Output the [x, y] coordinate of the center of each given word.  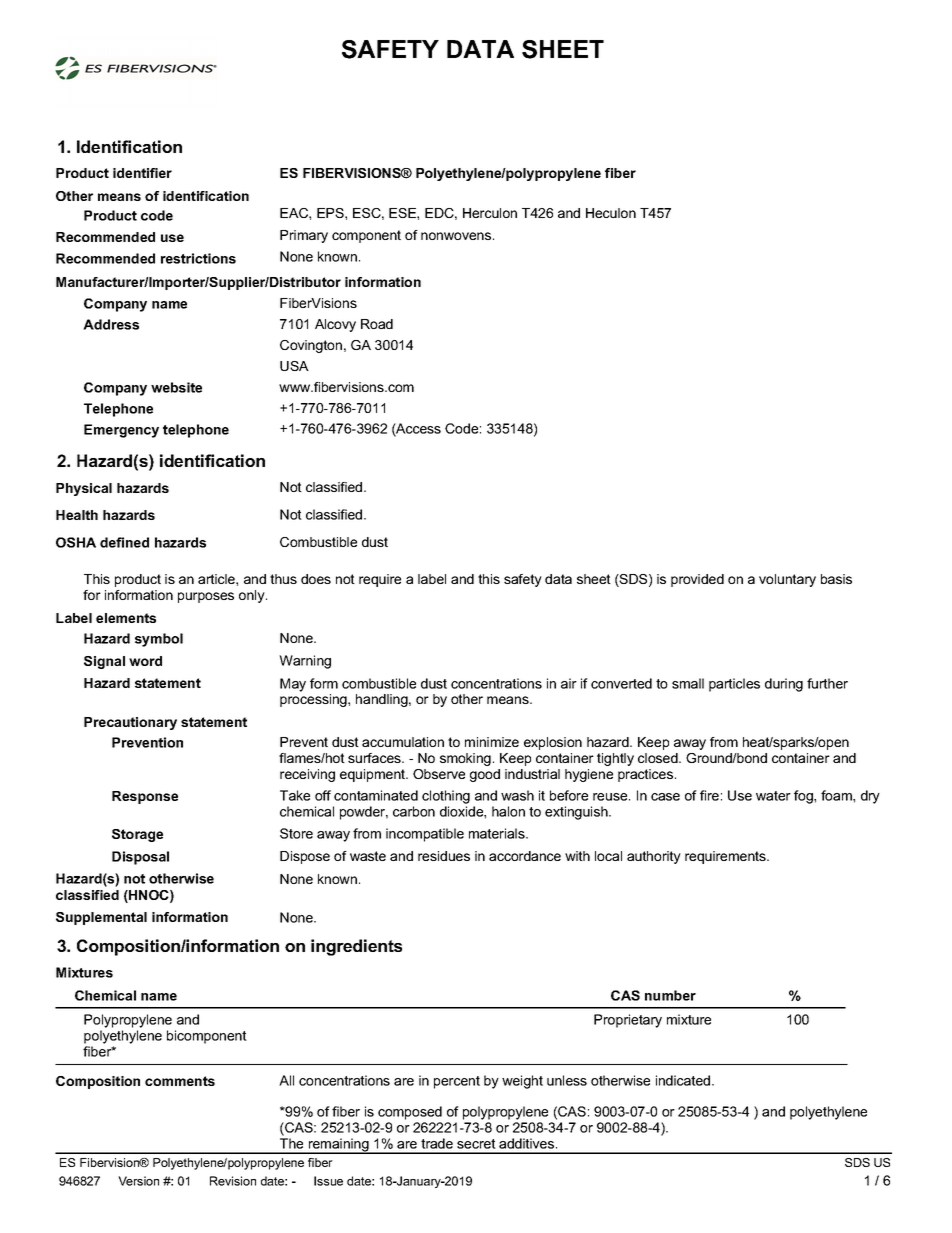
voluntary [787, 580]
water [773, 796]
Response [145, 797]
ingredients [356, 947]
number [670, 995]
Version [138, 1181]
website [176, 387]
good [485, 775]
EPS [331, 213]
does [316, 579]
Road [377, 324]
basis [836, 579]
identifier [142, 173]
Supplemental [101, 918]
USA [294, 366]
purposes [206, 597]
